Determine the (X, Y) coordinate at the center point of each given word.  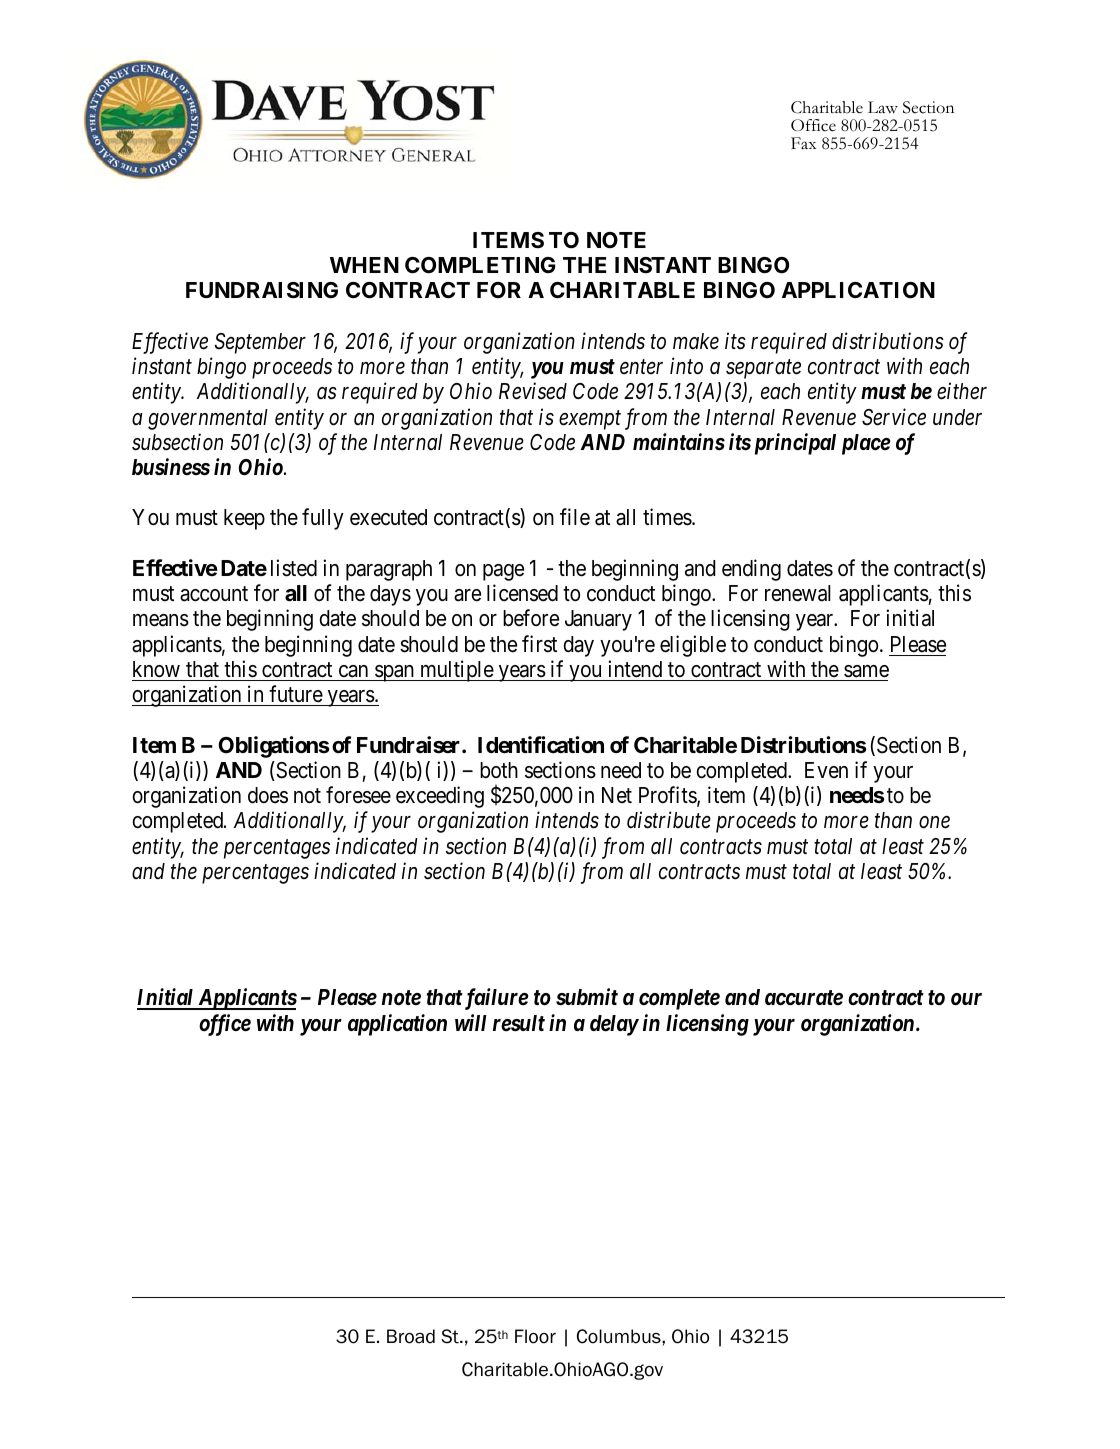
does (268, 795)
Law (883, 107)
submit (587, 997)
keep (244, 519)
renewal (798, 593)
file (575, 517)
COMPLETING (480, 265)
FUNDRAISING (262, 290)
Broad (411, 1336)
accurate (804, 998)
